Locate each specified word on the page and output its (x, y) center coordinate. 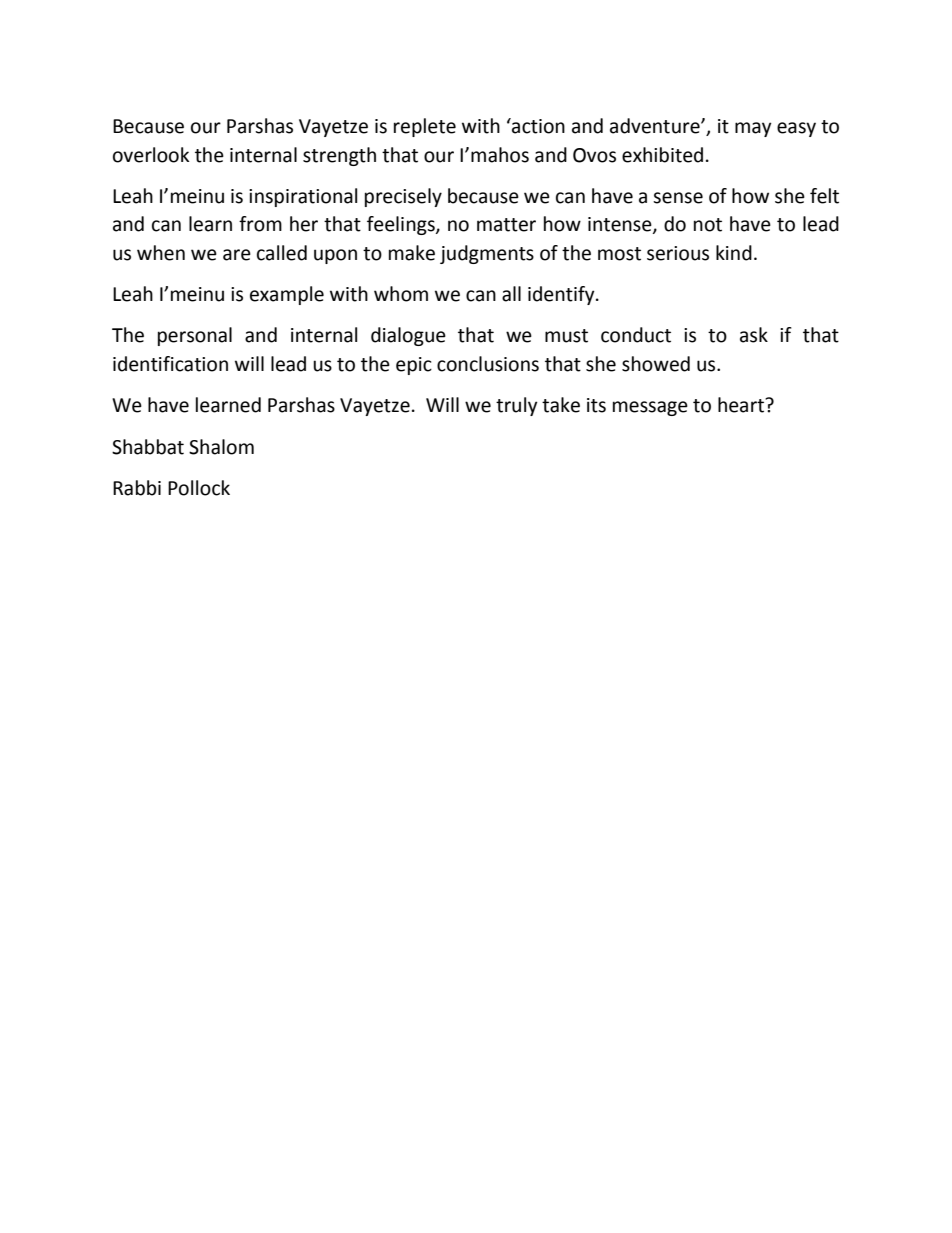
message (650, 408)
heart (742, 405)
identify (562, 295)
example (287, 295)
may (753, 129)
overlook (151, 155)
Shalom (221, 447)
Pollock (199, 488)
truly (517, 406)
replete (425, 127)
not (708, 225)
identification (170, 364)
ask (754, 335)
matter (506, 225)
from (260, 224)
